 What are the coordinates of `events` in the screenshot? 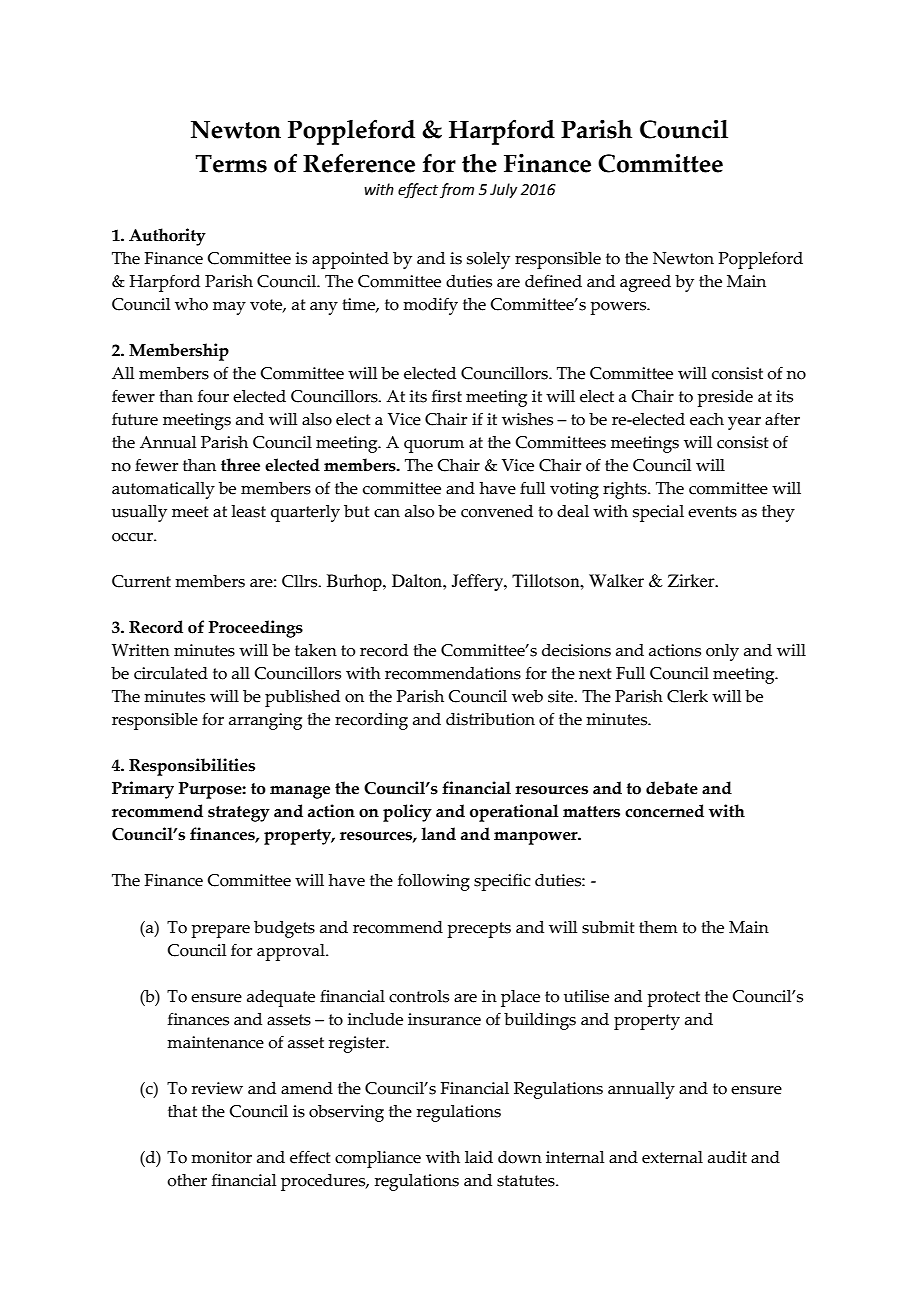 It's located at (712, 512).
